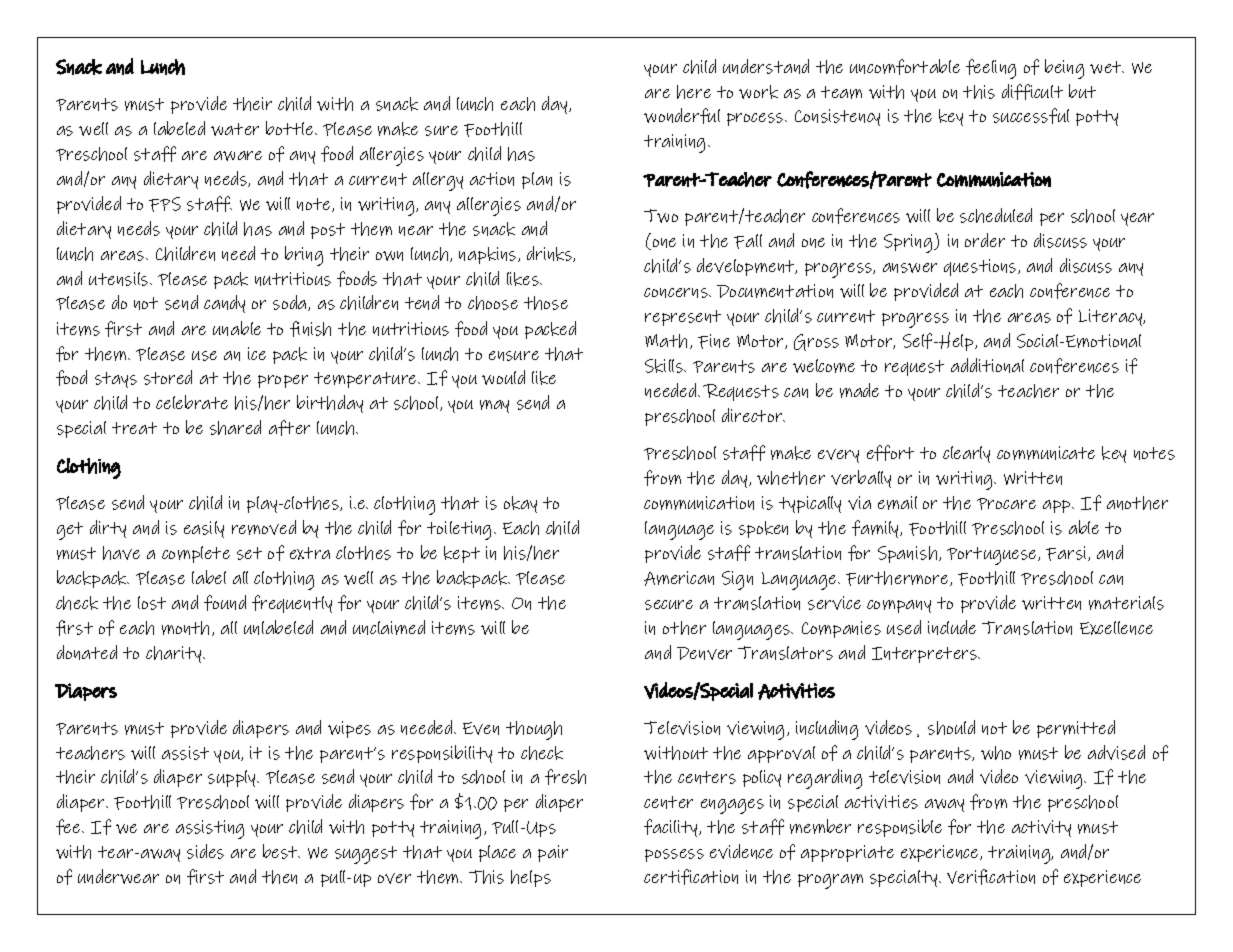 This screenshot has width=1233, height=952. I want to click on here, so click(694, 92).
